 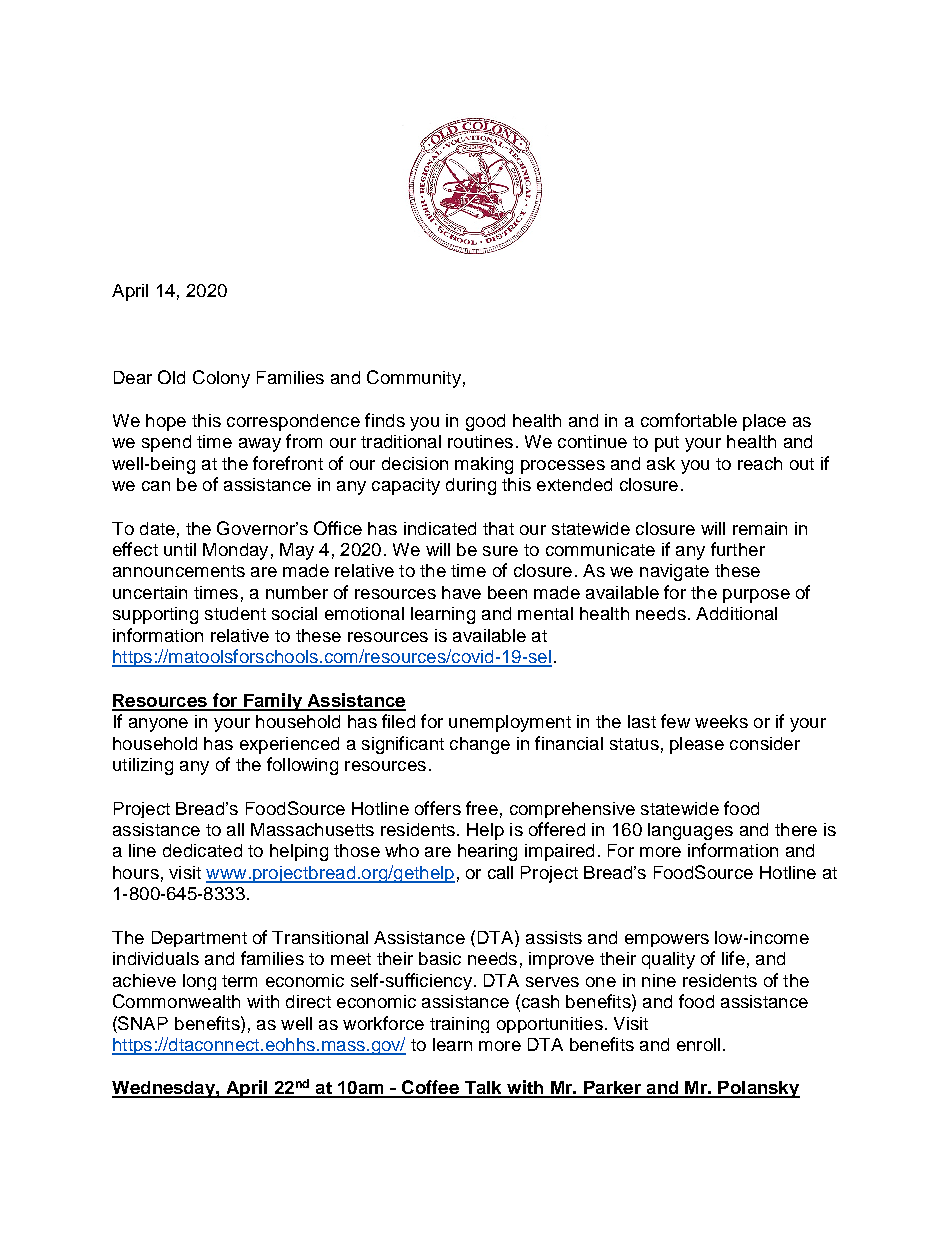 What do you see at coordinates (143, 1023) in the document?
I see `SNAP` at bounding box center [143, 1023].
